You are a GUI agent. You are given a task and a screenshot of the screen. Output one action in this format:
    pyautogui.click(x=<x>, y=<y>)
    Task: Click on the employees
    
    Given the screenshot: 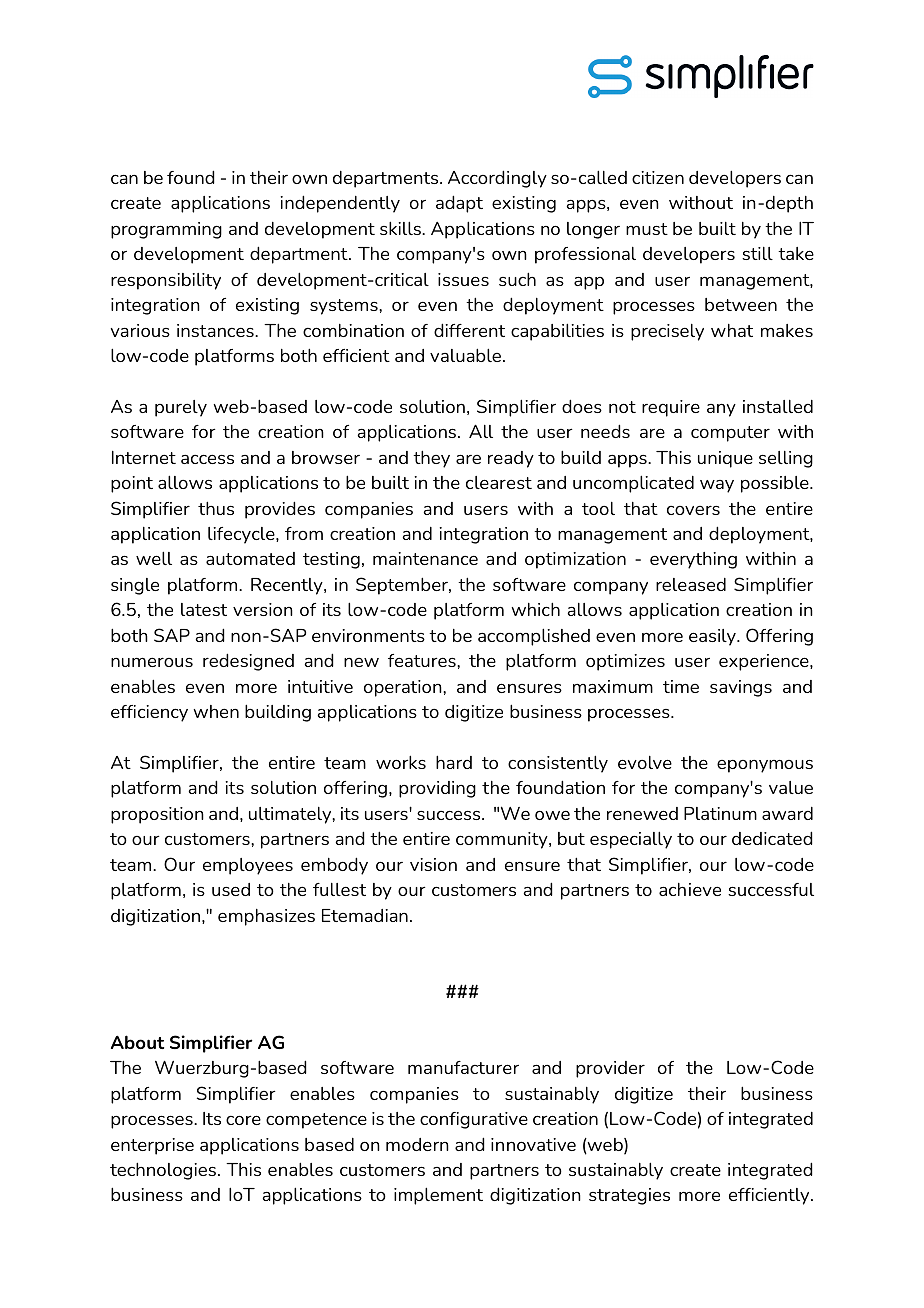 What is the action you would take?
    pyautogui.click(x=248, y=866)
